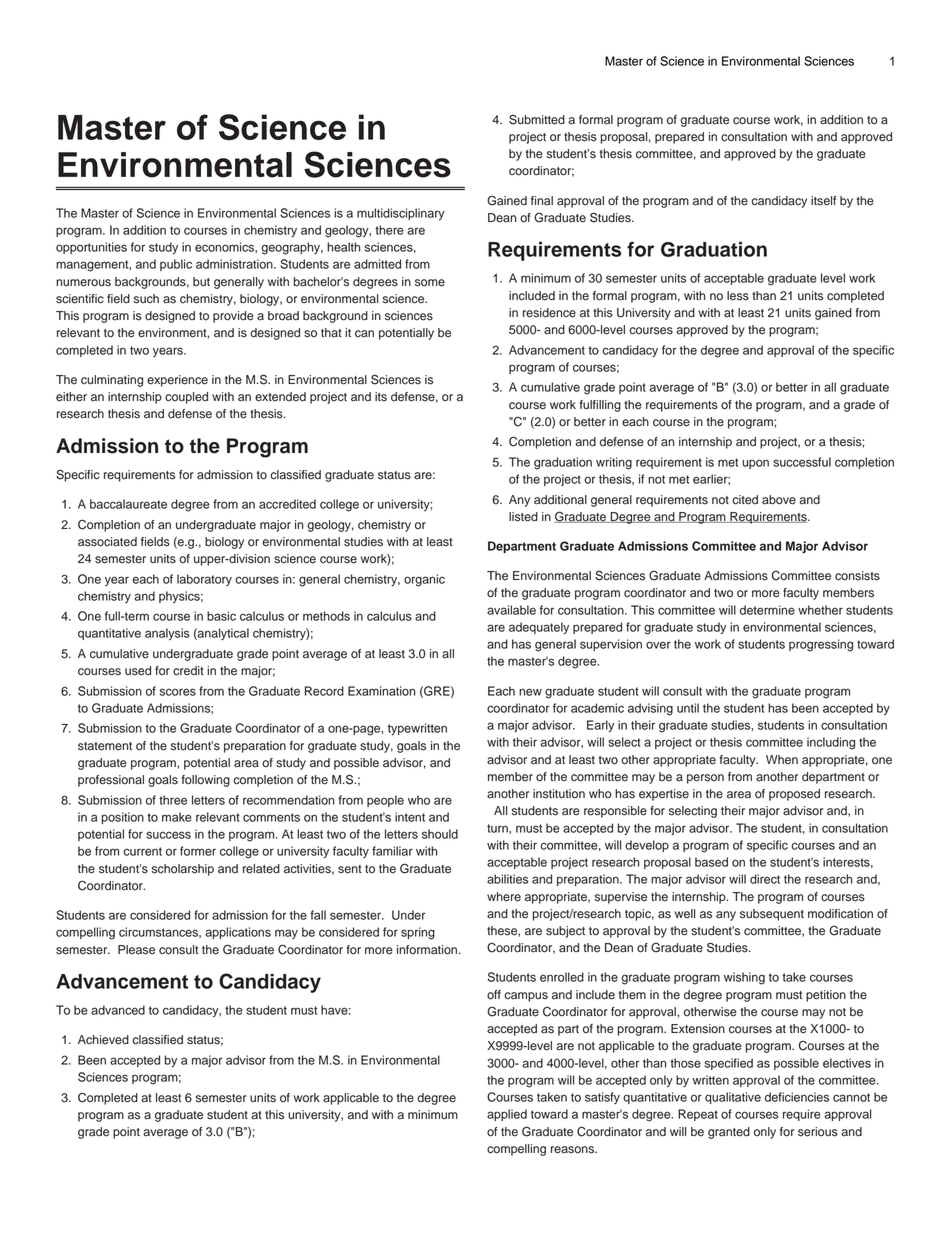  Describe the element at coordinates (103, 1040) in the image. I see `Achieved` at that location.
